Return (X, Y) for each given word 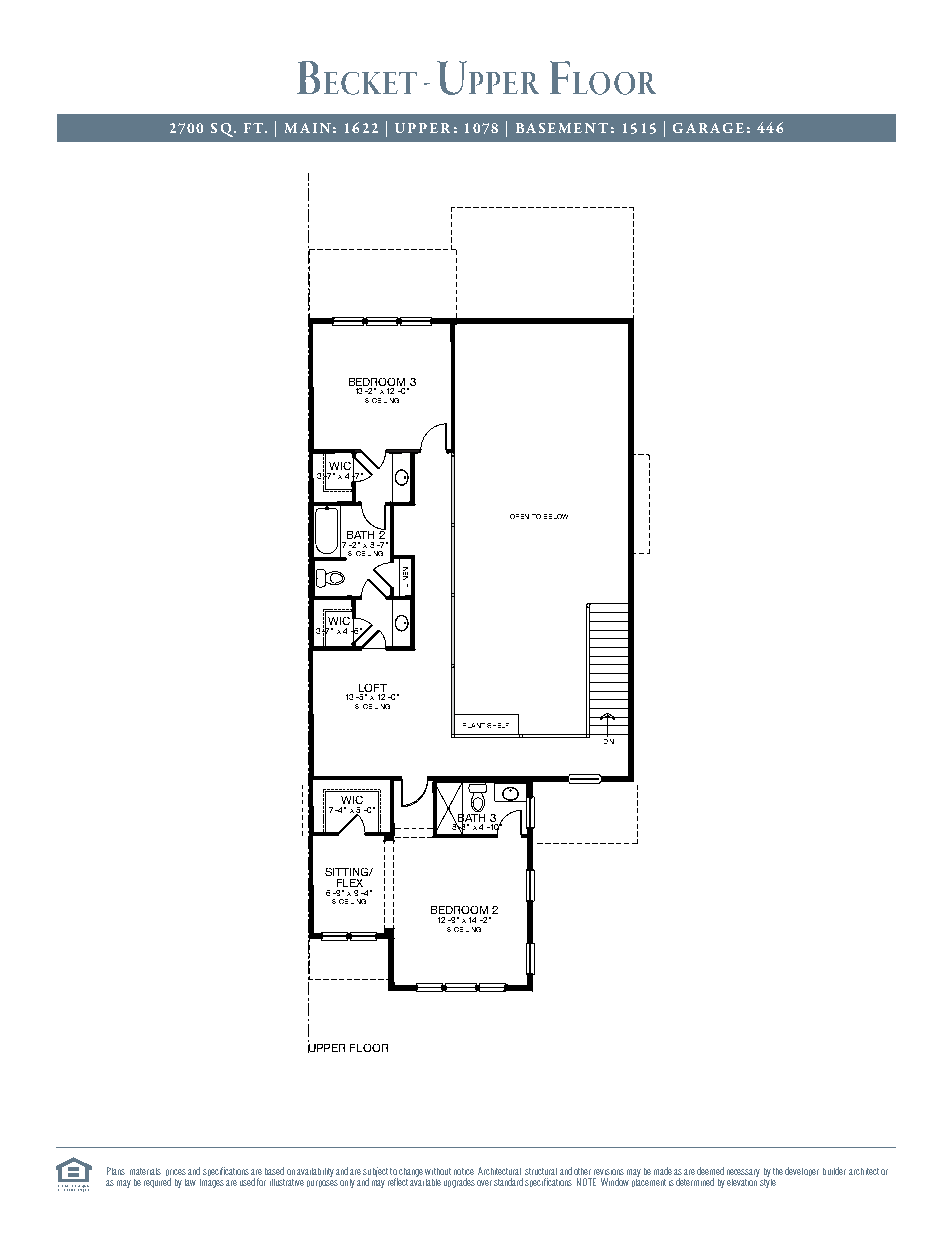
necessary (743, 1174)
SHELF (498, 725)
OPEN (519, 516)
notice (464, 1171)
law (190, 1182)
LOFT (373, 688)
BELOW (556, 516)
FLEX (350, 883)
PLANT (474, 725)
